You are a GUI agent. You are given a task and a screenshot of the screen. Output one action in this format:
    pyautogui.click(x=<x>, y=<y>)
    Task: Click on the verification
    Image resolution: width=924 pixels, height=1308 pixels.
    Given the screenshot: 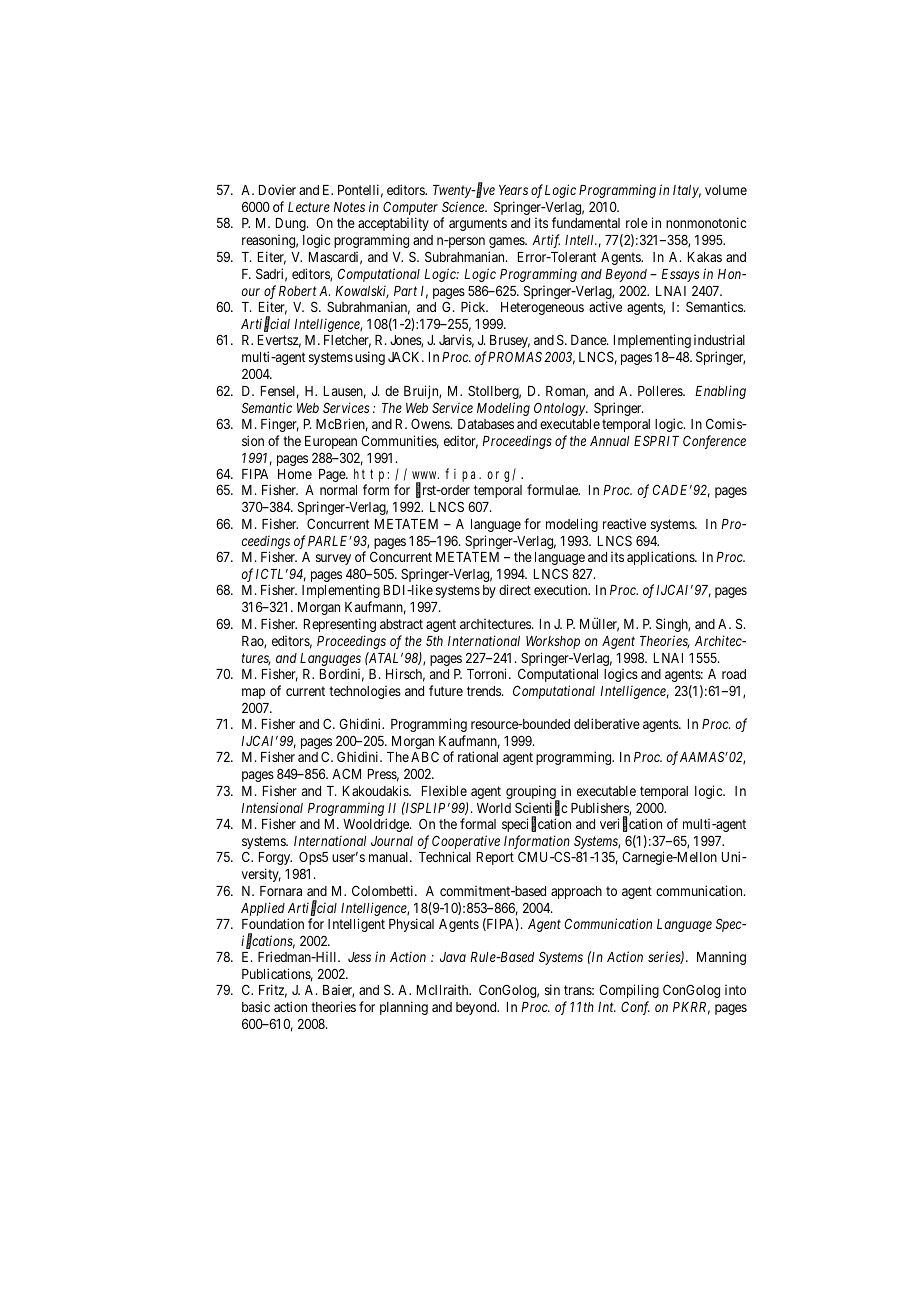 What is the action you would take?
    pyautogui.click(x=631, y=825)
